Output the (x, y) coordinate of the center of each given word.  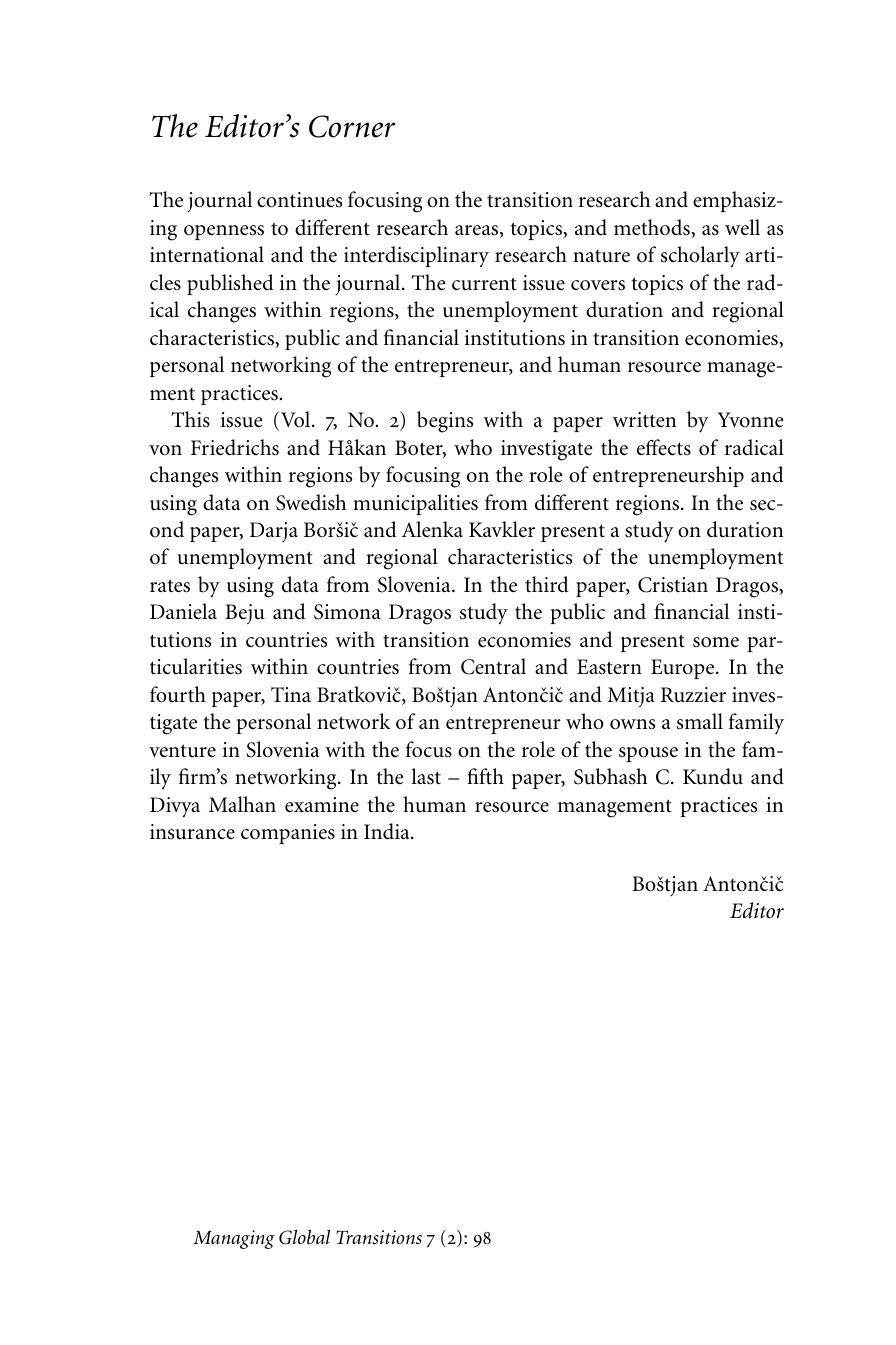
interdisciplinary (416, 256)
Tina (291, 694)
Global (304, 1237)
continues (299, 200)
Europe (684, 669)
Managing (234, 1239)
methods (653, 228)
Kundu (713, 776)
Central (493, 666)
